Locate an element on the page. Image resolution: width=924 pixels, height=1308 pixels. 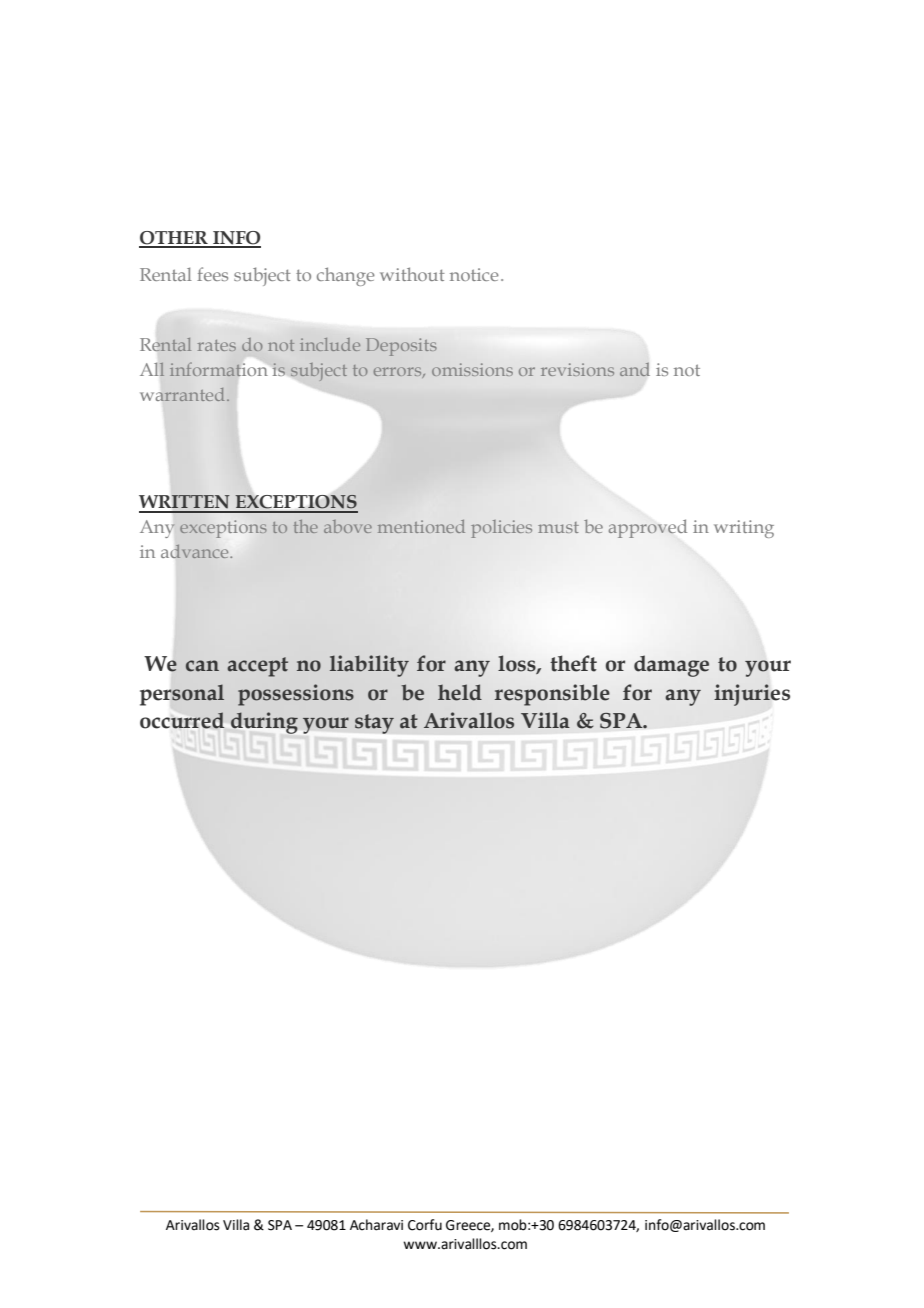
injuries is located at coordinates (752, 695).
